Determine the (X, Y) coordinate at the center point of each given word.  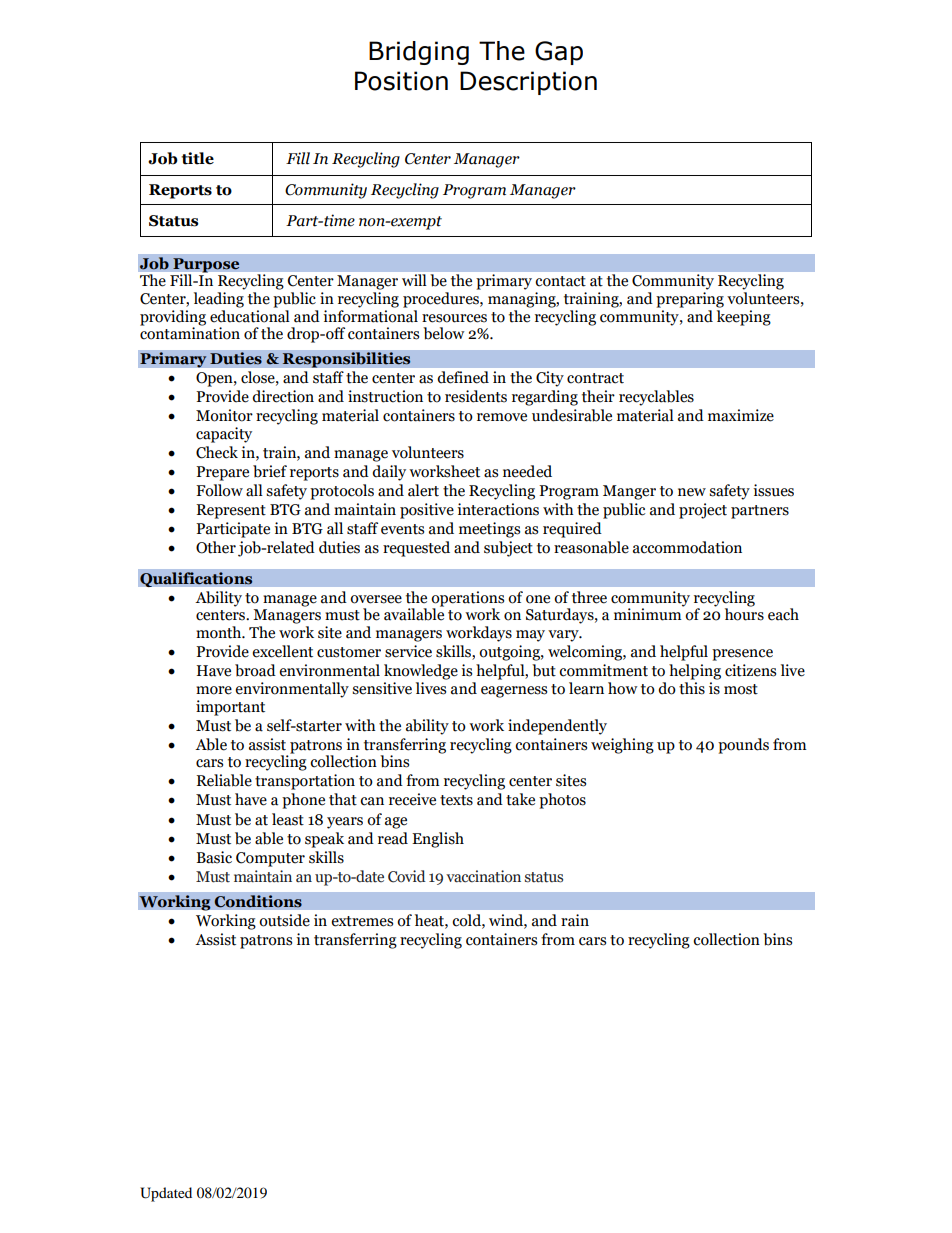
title (197, 158)
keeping (744, 318)
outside (284, 920)
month (220, 632)
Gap (559, 53)
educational (250, 316)
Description (528, 83)
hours (744, 613)
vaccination (483, 876)
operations (467, 599)
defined (463, 377)
